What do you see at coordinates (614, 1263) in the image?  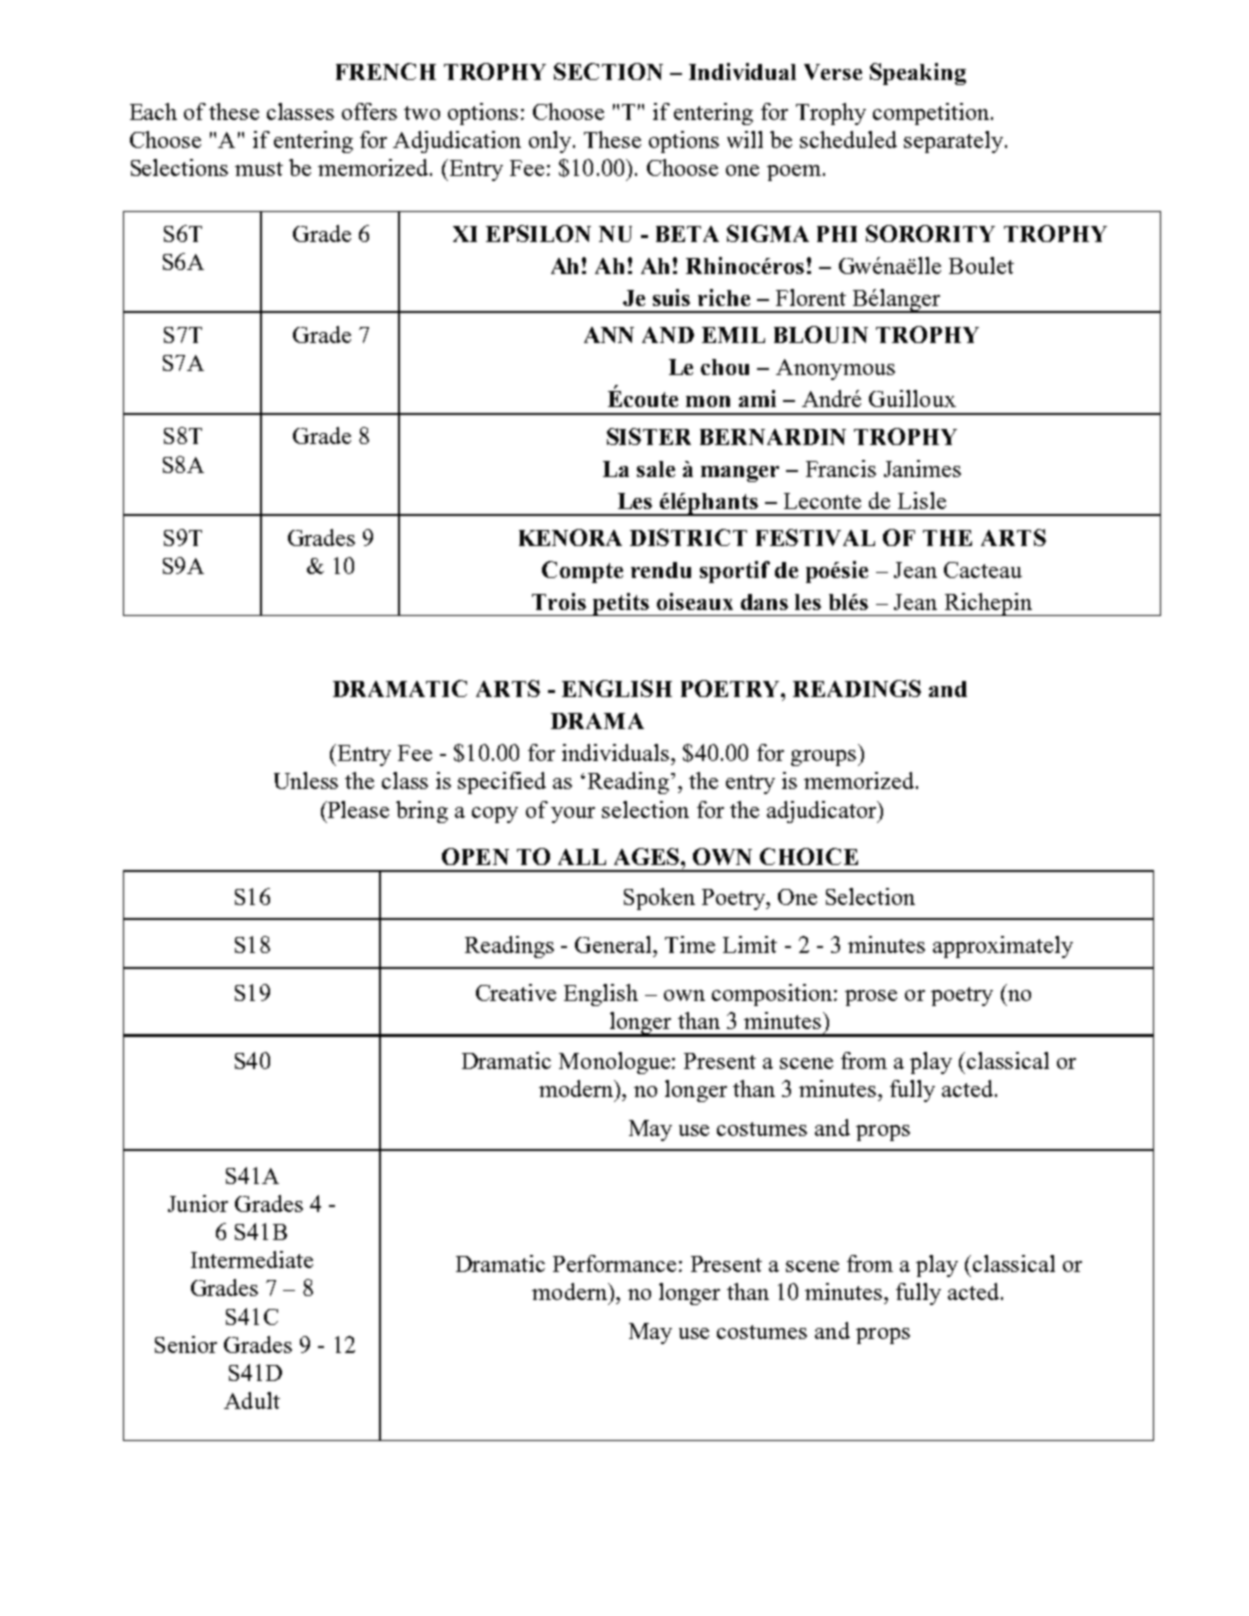 I see `Performance` at bounding box center [614, 1263].
